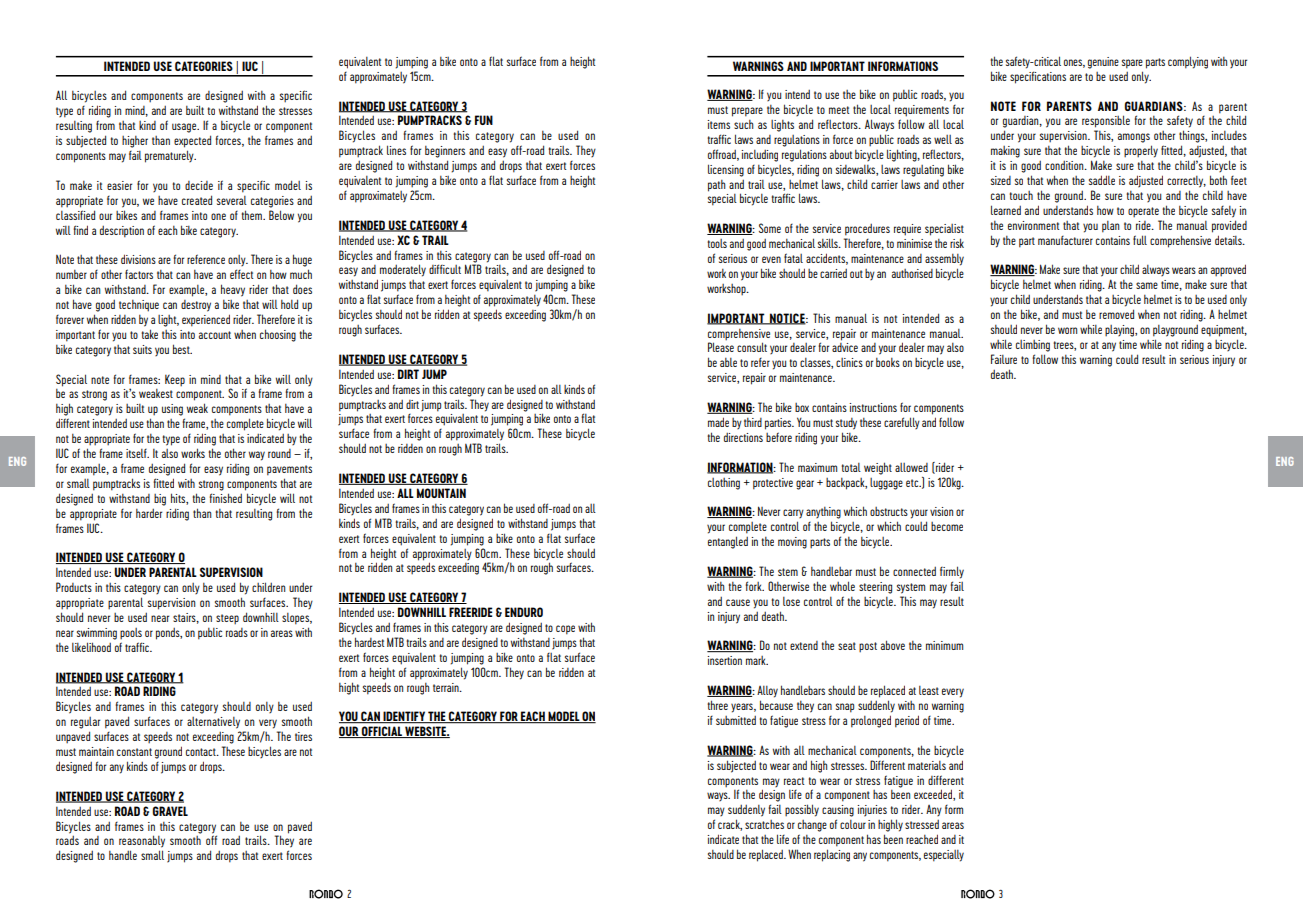  What do you see at coordinates (944, 645) in the screenshot?
I see `minimum` at bounding box center [944, 645].
